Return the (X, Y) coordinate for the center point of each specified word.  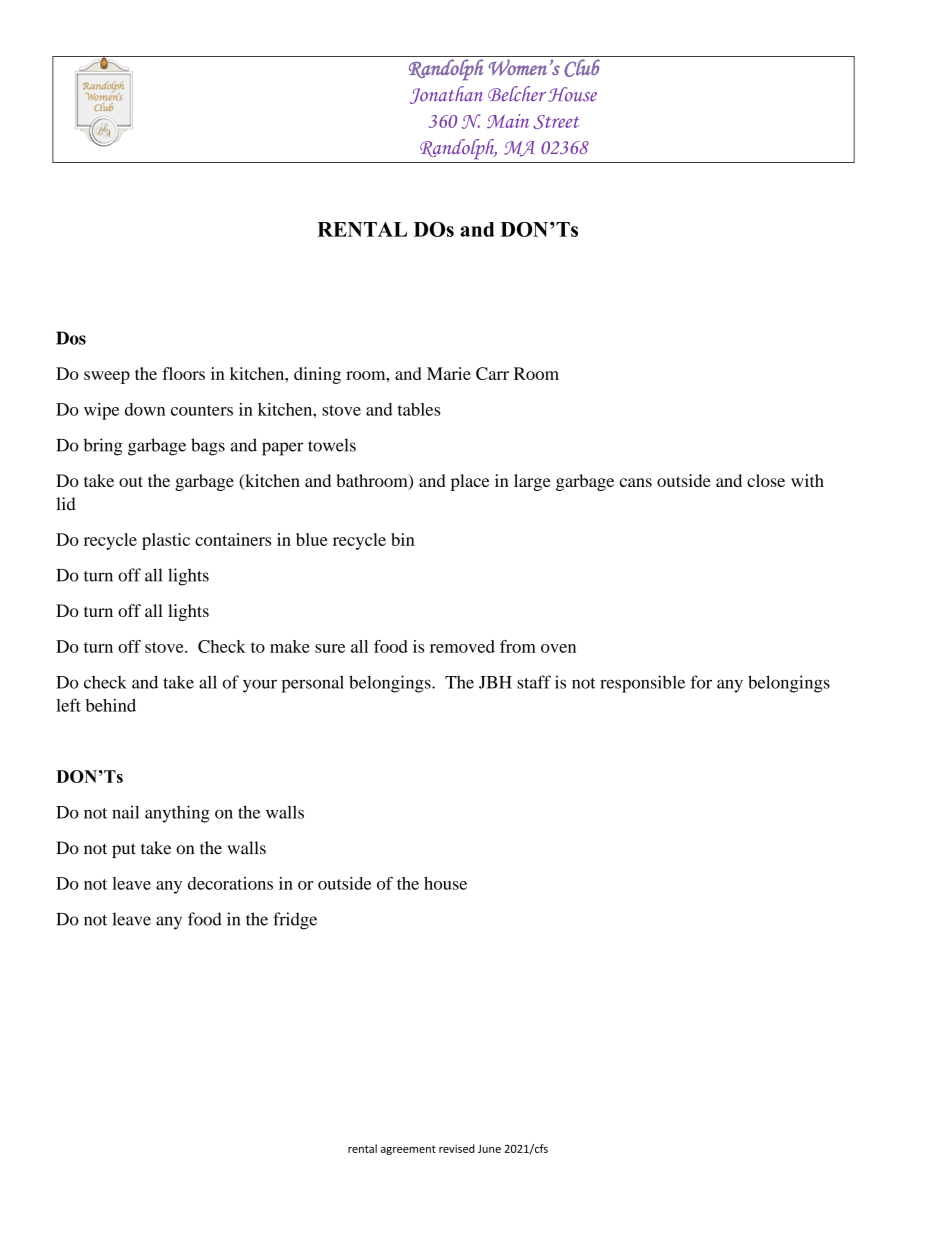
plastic (166, 541)
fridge (295, 921)
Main (508, 121)
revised (457, 1148)
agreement (408, 1150)
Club (582, 68)
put (124, 850)
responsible (642, 684)
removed (462, 646)
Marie (449, 373)
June (489, 1149)
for (701, 682)
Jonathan (446, 95)
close (766, 480)
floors (183, 373)
